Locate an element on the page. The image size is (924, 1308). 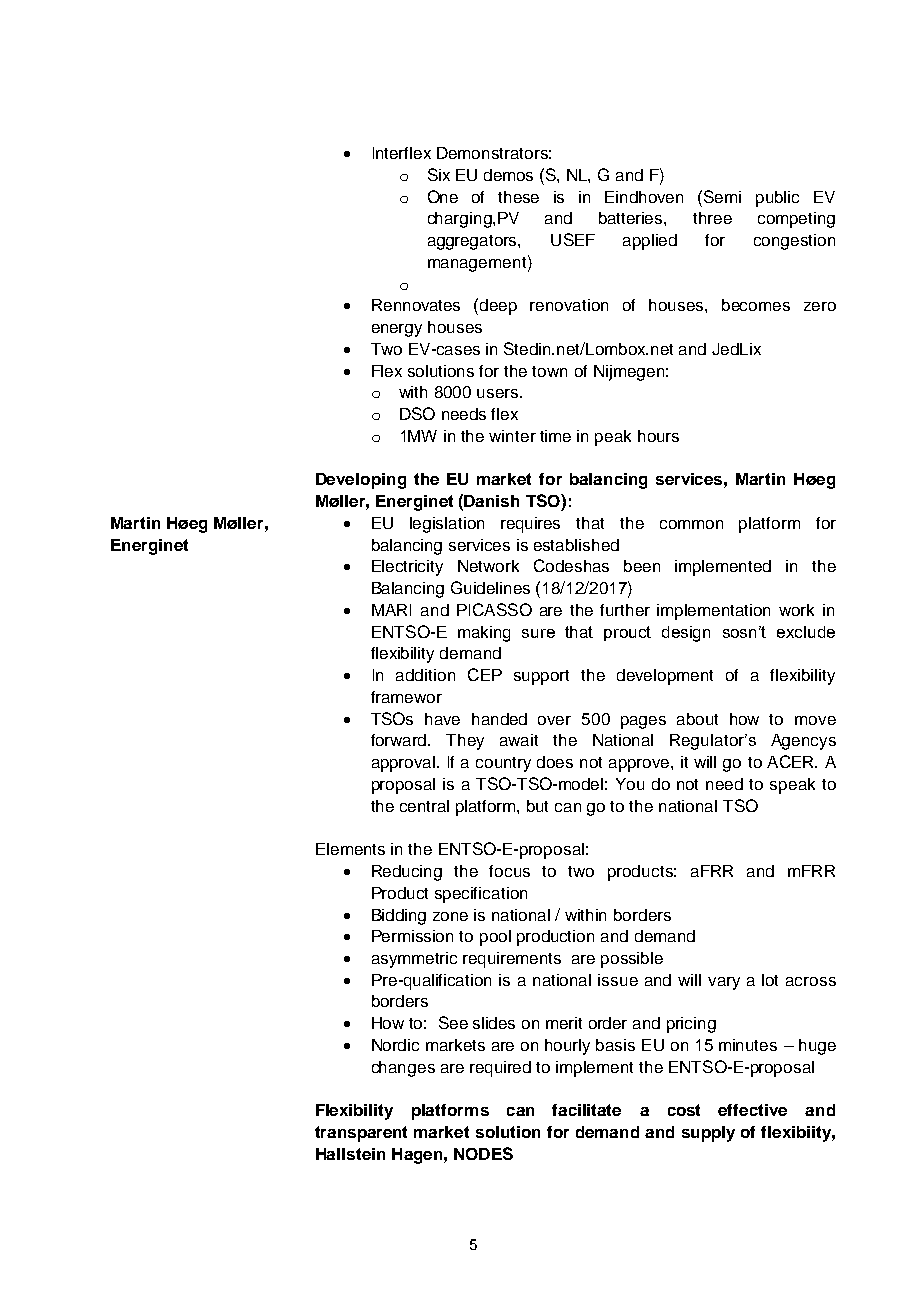
transparent is located at coordinates (361, 1134).
